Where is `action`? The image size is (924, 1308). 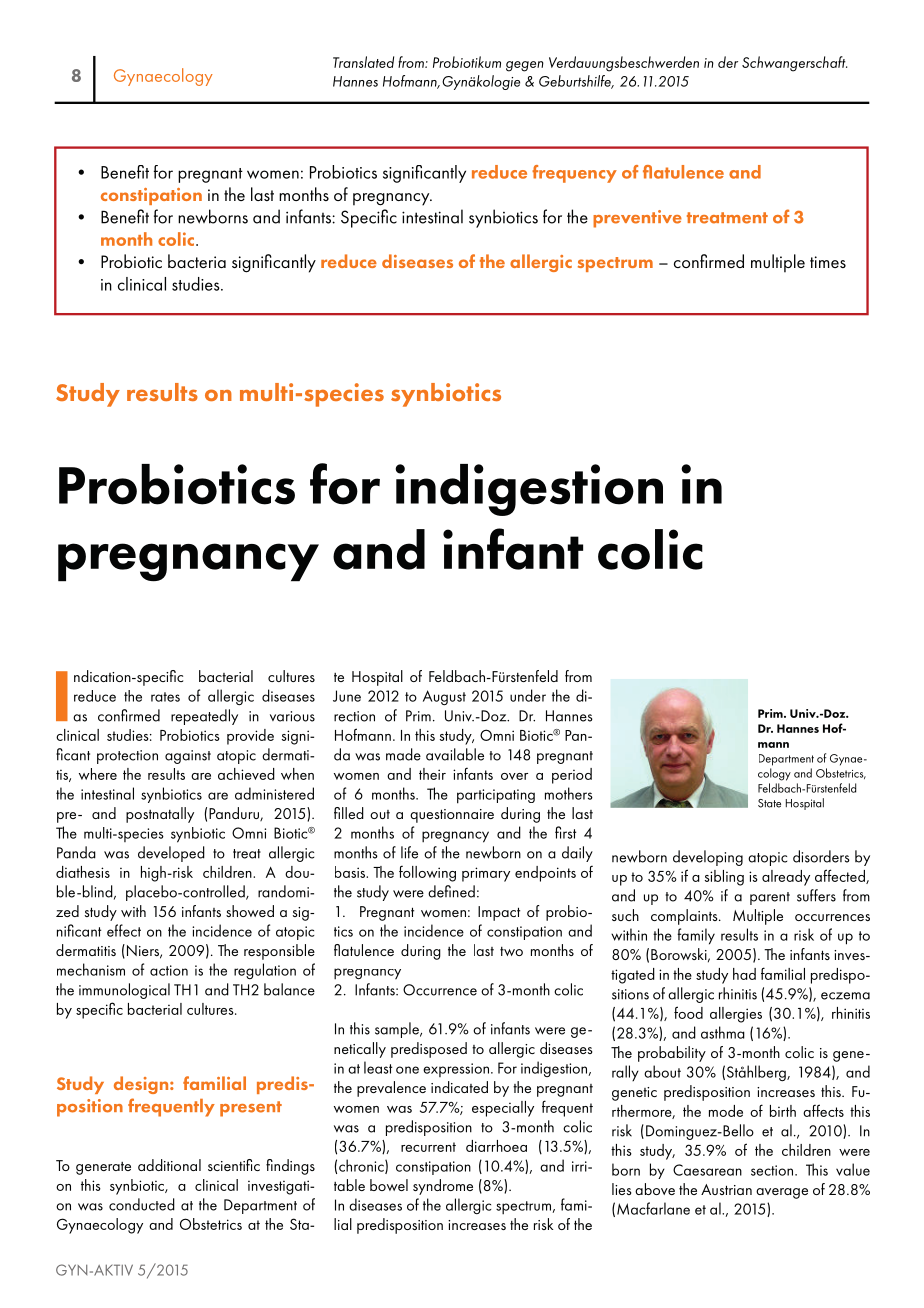
action is located at coordinates (169, 970).
